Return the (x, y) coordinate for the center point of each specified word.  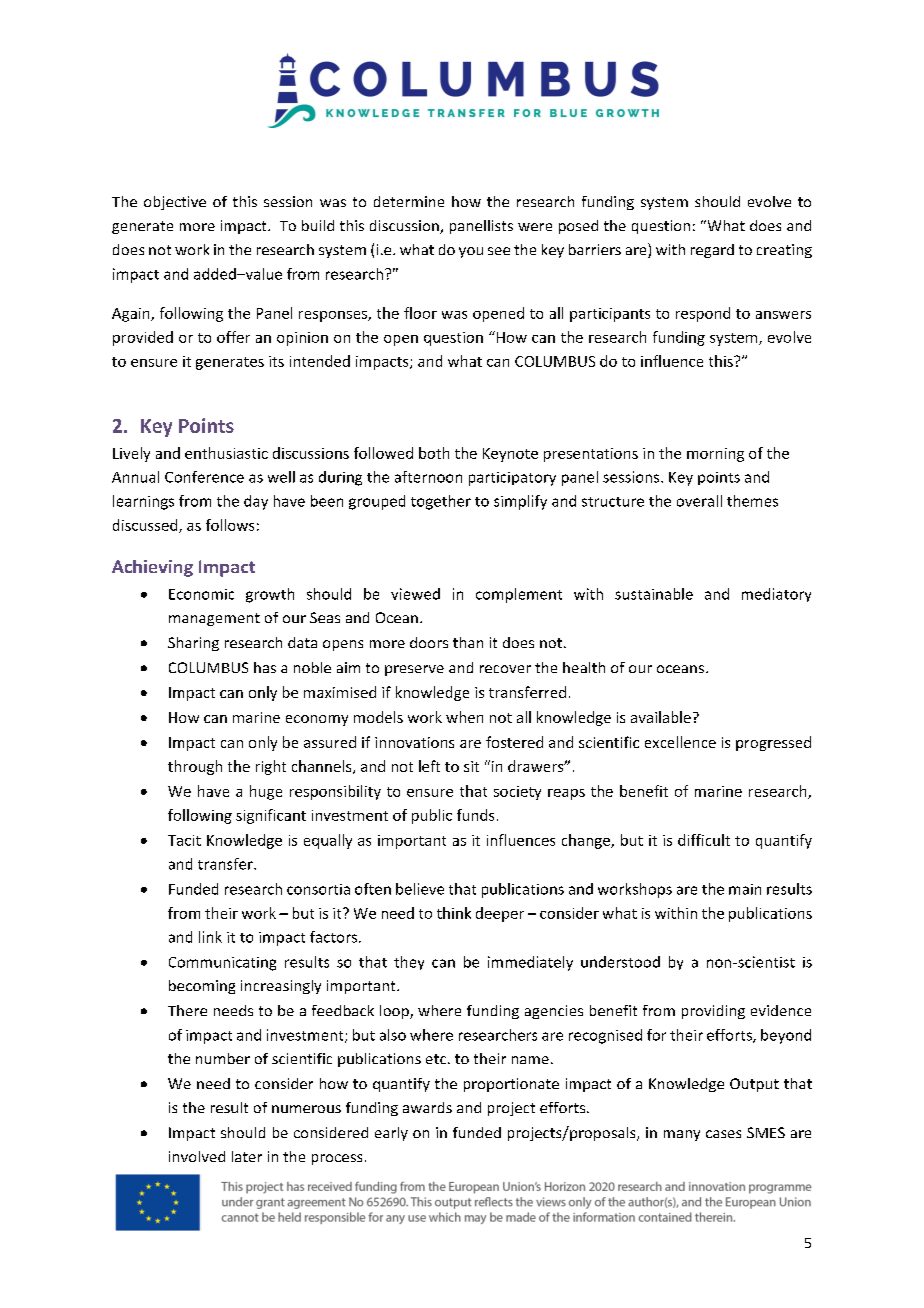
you (471, 252)
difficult (704, 840)
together (441, 502)
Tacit (184, 840)
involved (197, 1156)
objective (175, 203)
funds (475, 815)
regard (712, 251)
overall (699, 501)
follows (230, 525)
